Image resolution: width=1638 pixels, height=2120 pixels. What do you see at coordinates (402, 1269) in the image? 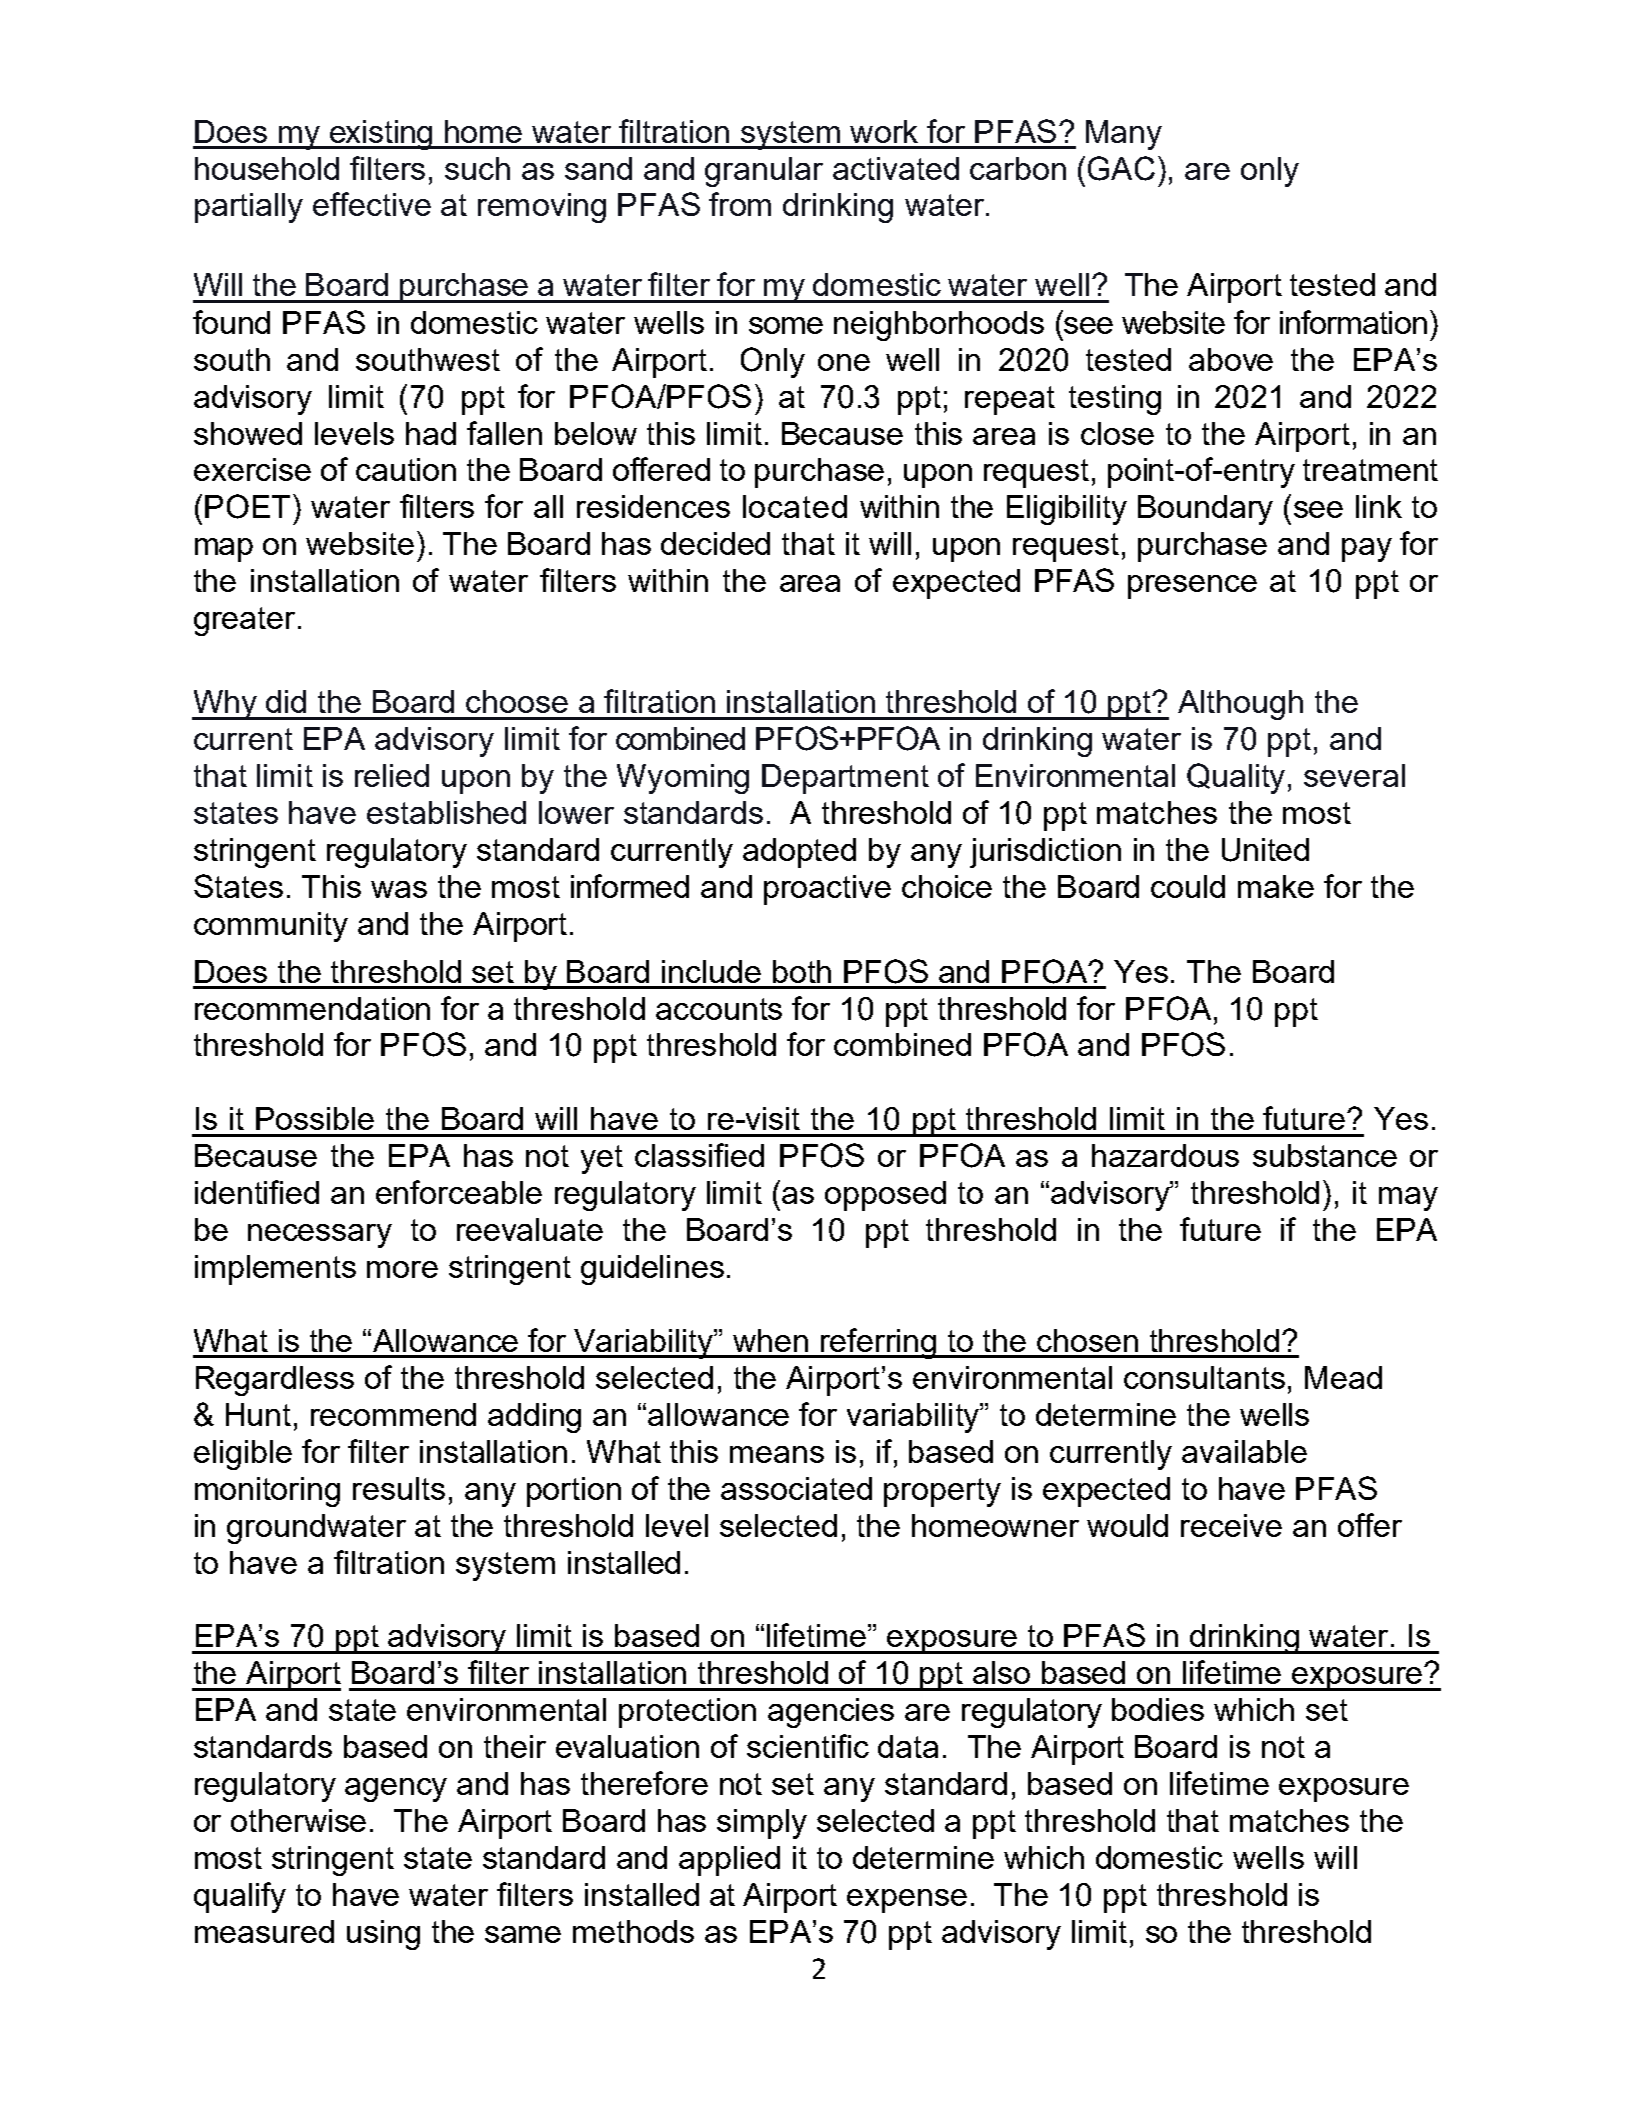
I see `more` at bounding box center [402, 1269].
